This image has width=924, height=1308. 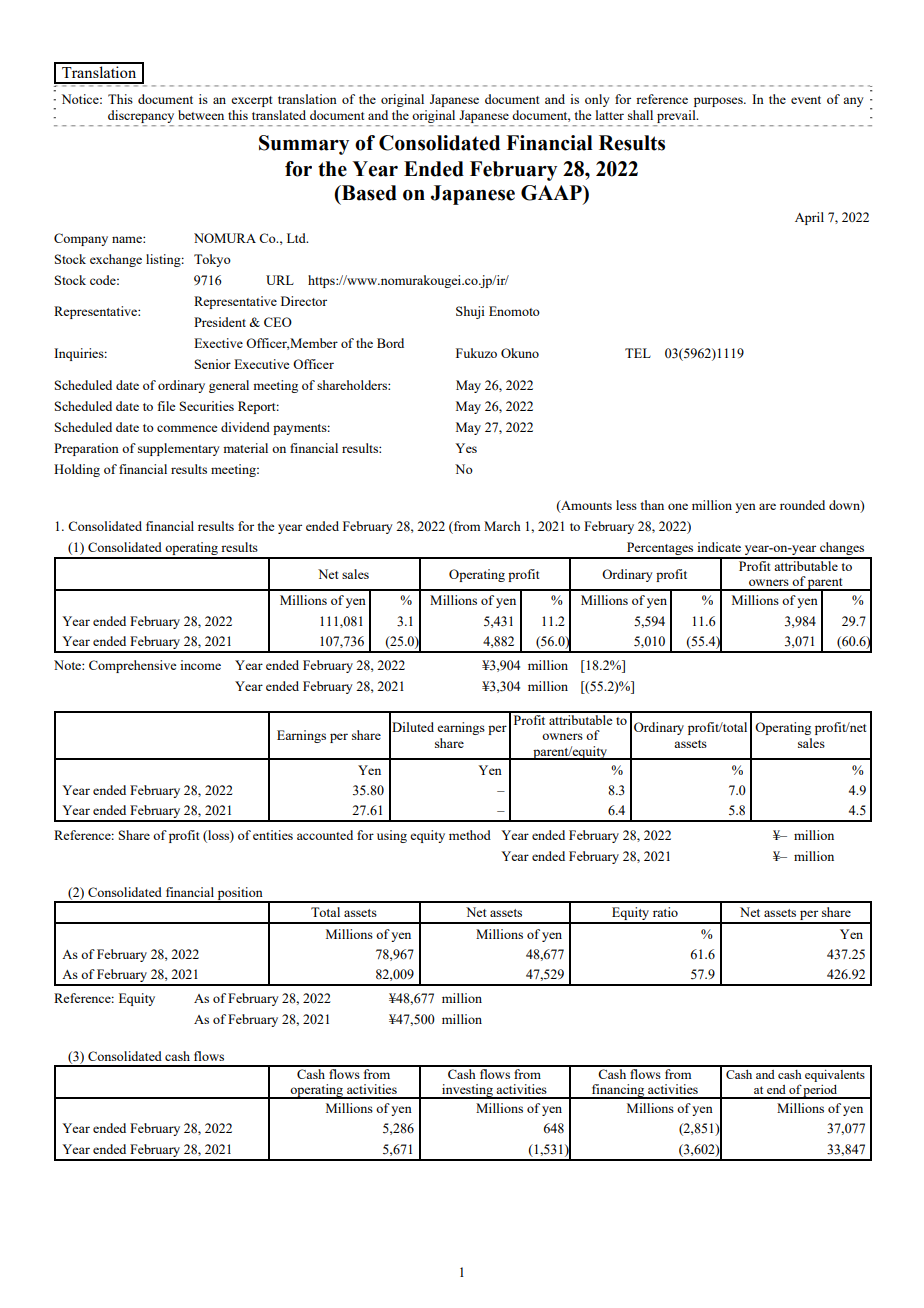 I want to click on period, so click(x=821, y=1092).
